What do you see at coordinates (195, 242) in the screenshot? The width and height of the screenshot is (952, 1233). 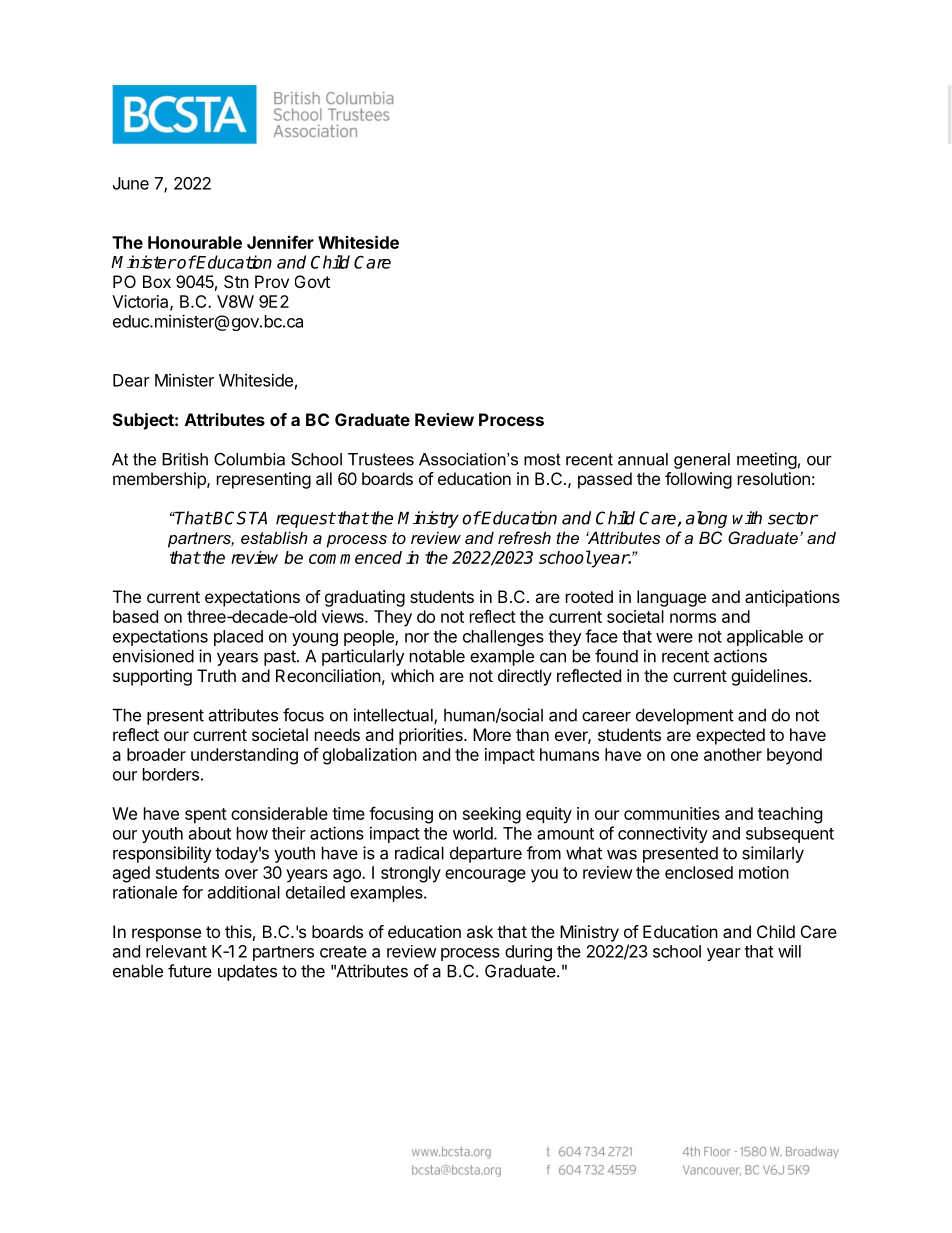 I see `Honourable` at bounding box center [195, 242].
